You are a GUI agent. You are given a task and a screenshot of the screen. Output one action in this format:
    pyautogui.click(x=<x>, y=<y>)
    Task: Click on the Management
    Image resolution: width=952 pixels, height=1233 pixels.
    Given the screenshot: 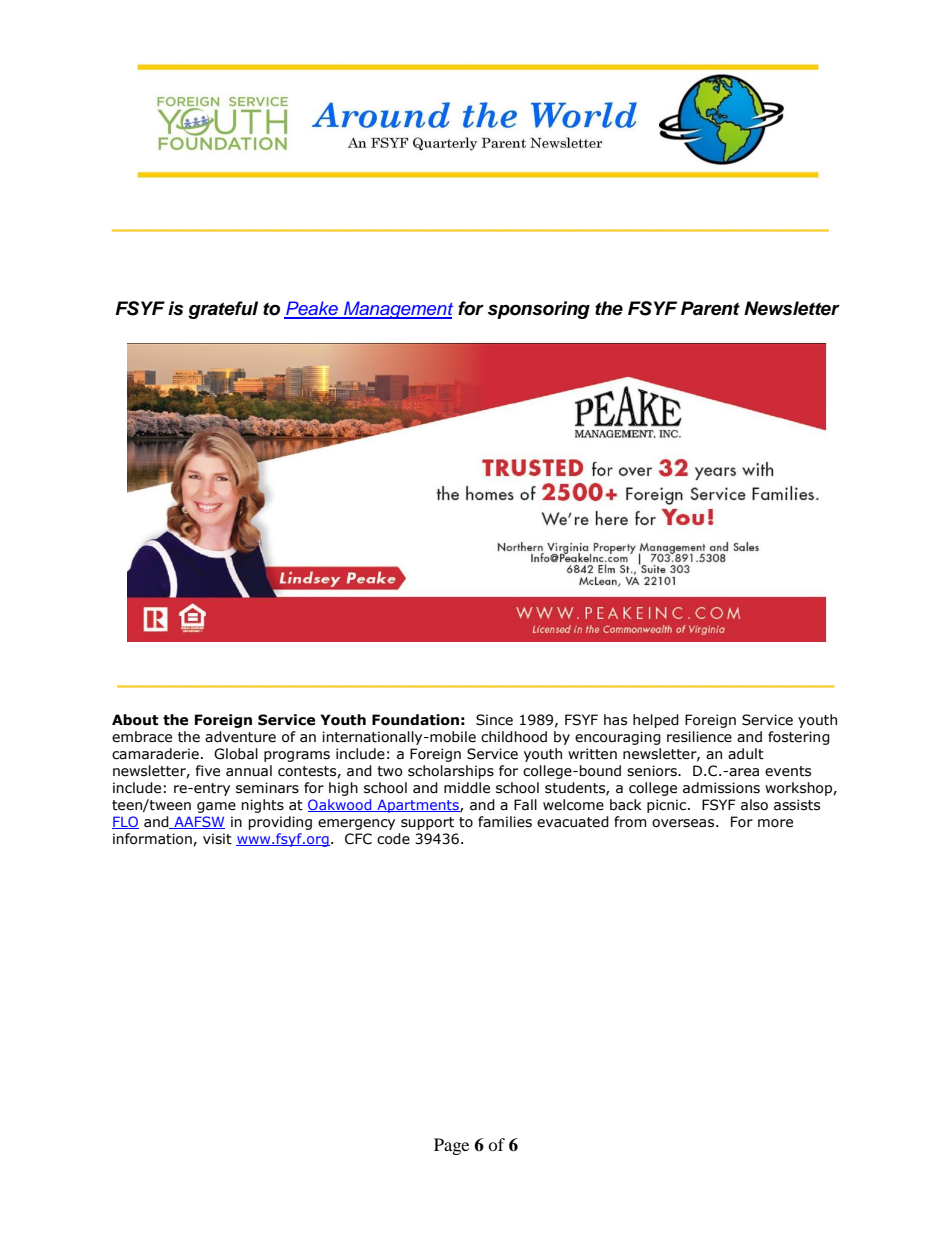 What is the action you would take?
    pyautogui.click(x=397, y=310)
